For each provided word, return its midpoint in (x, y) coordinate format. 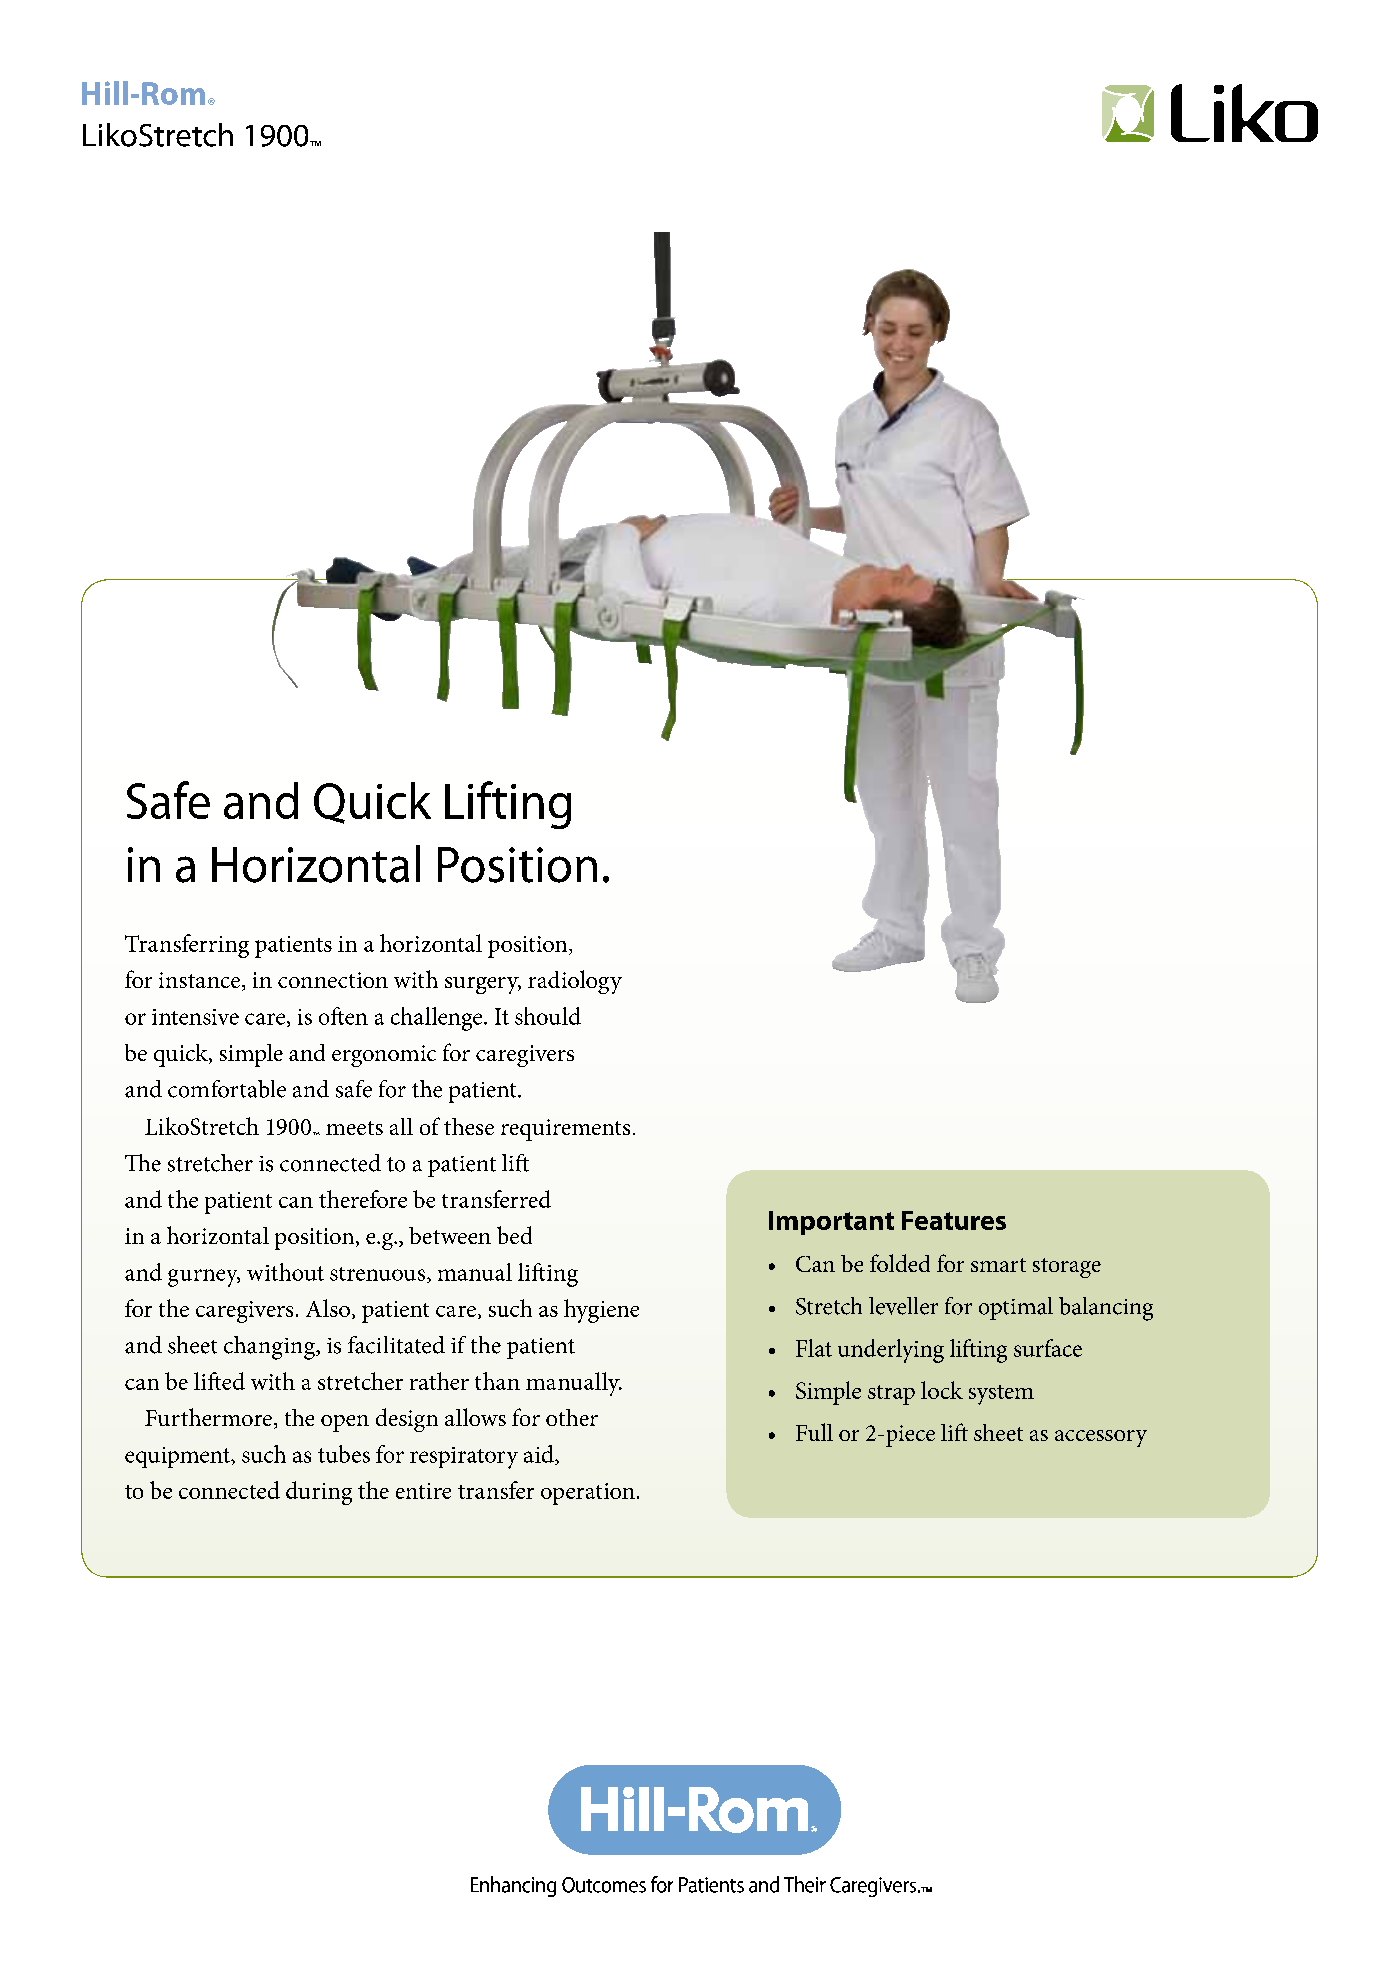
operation (588, 1494)
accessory (1101, 1438)
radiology (575, 982)
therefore (363, 1199)
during (319, 1493)
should (548, 1016)
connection (333, 980)
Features (954, 1220)
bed (514, 1235)
